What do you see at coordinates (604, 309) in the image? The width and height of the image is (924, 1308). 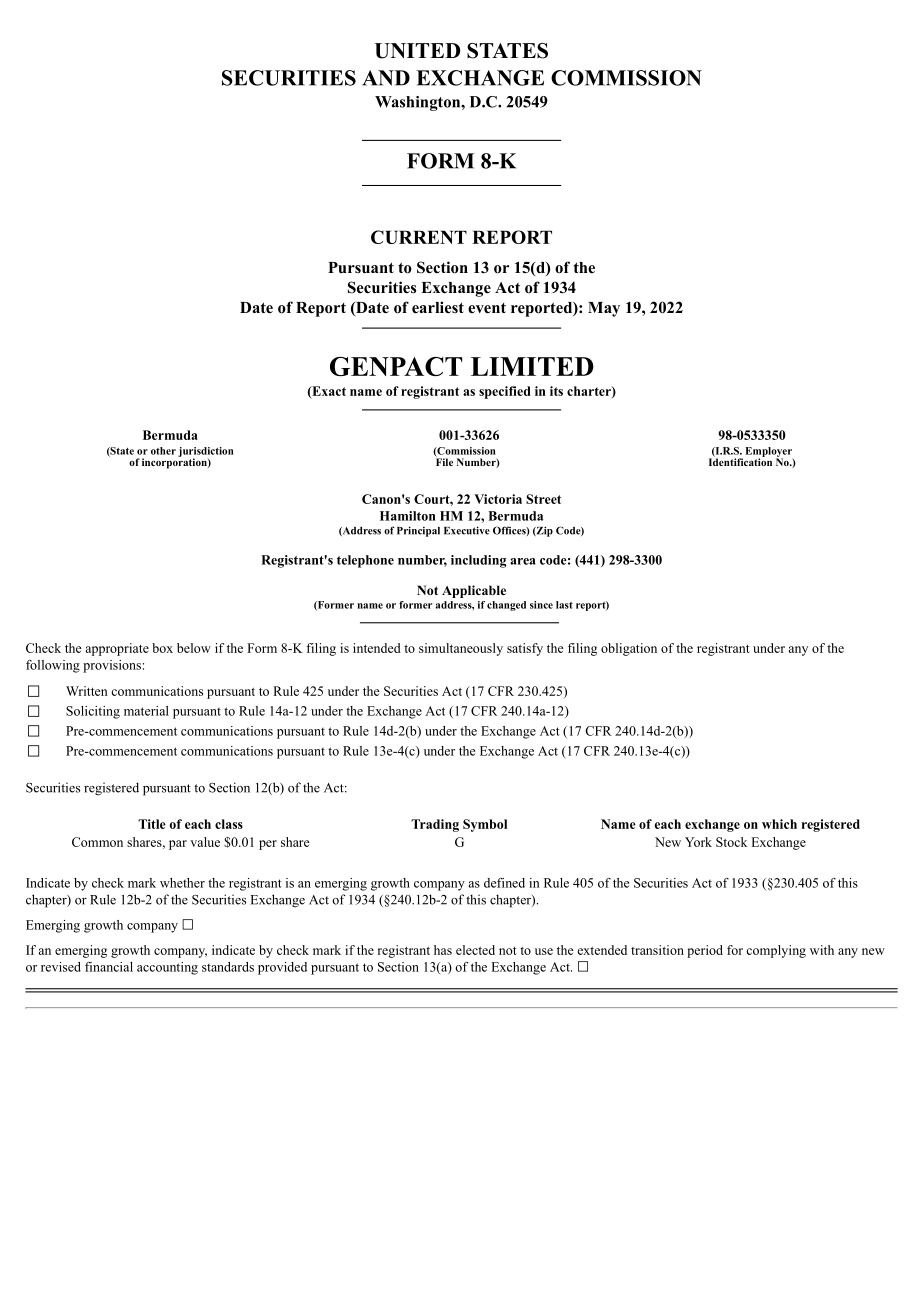 I see `May` at bounding box center [604, 309].
